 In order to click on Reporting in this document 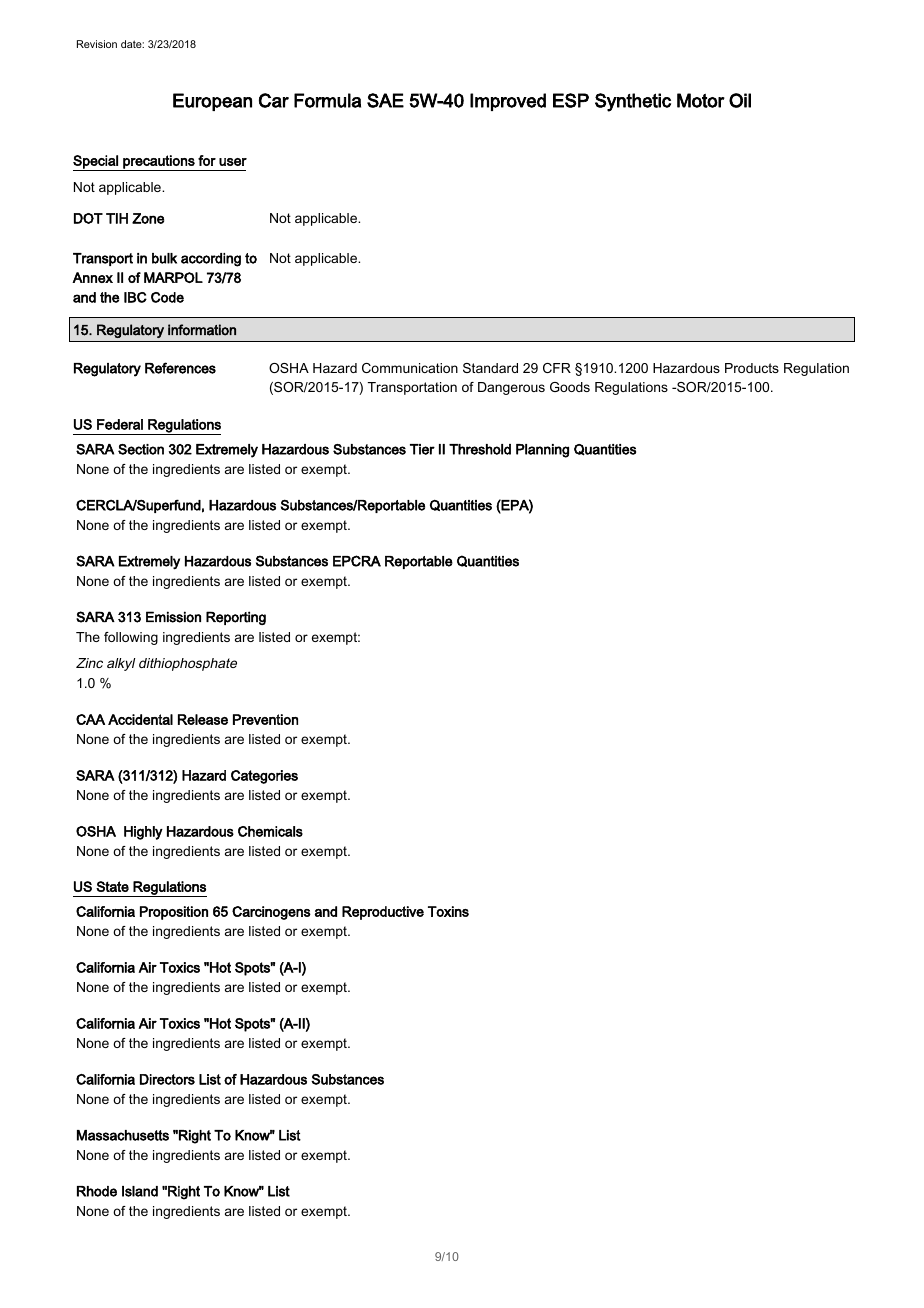, I will do `click(236, 618)`.
